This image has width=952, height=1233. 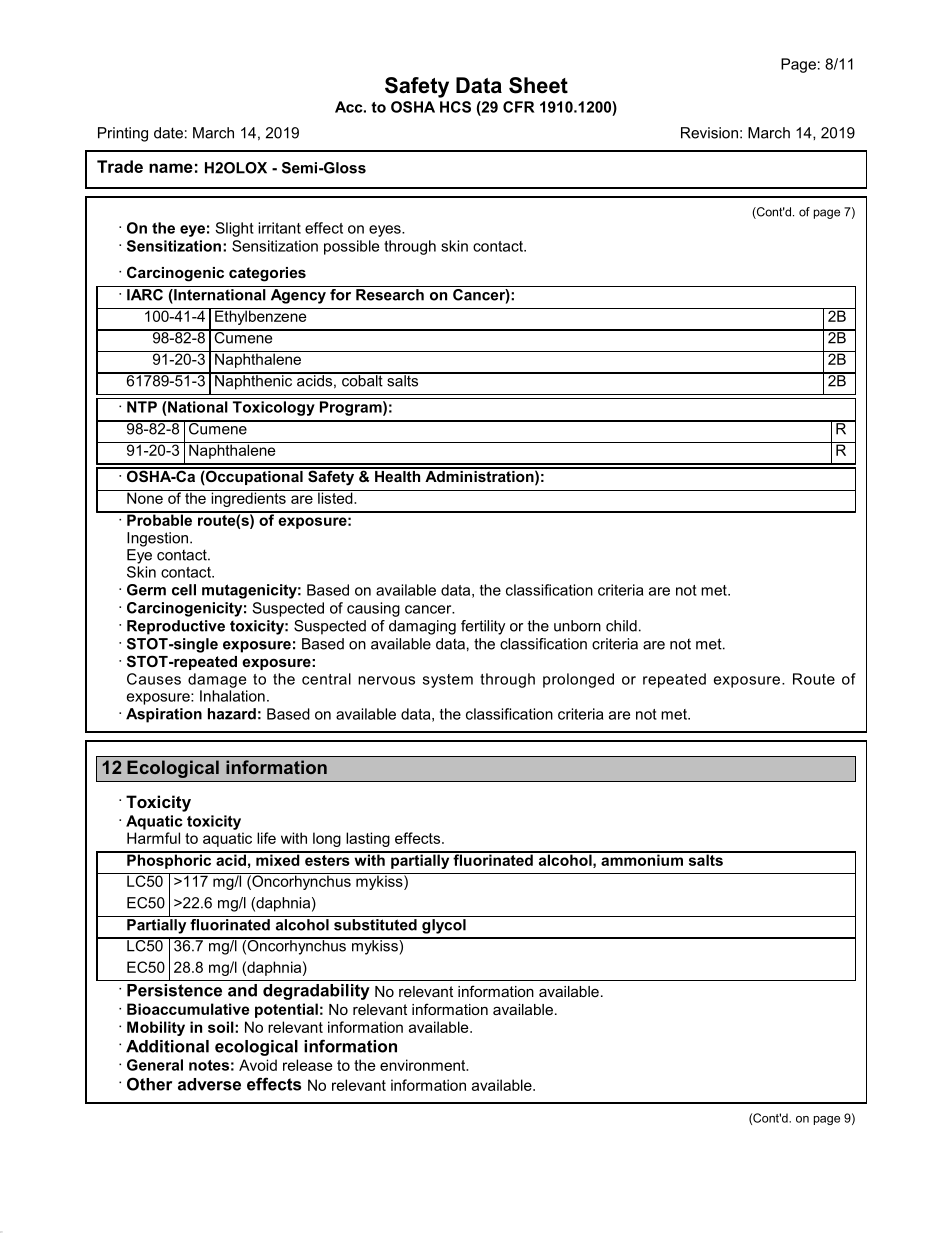 I want to click on child, so click(x=621, y=626).
